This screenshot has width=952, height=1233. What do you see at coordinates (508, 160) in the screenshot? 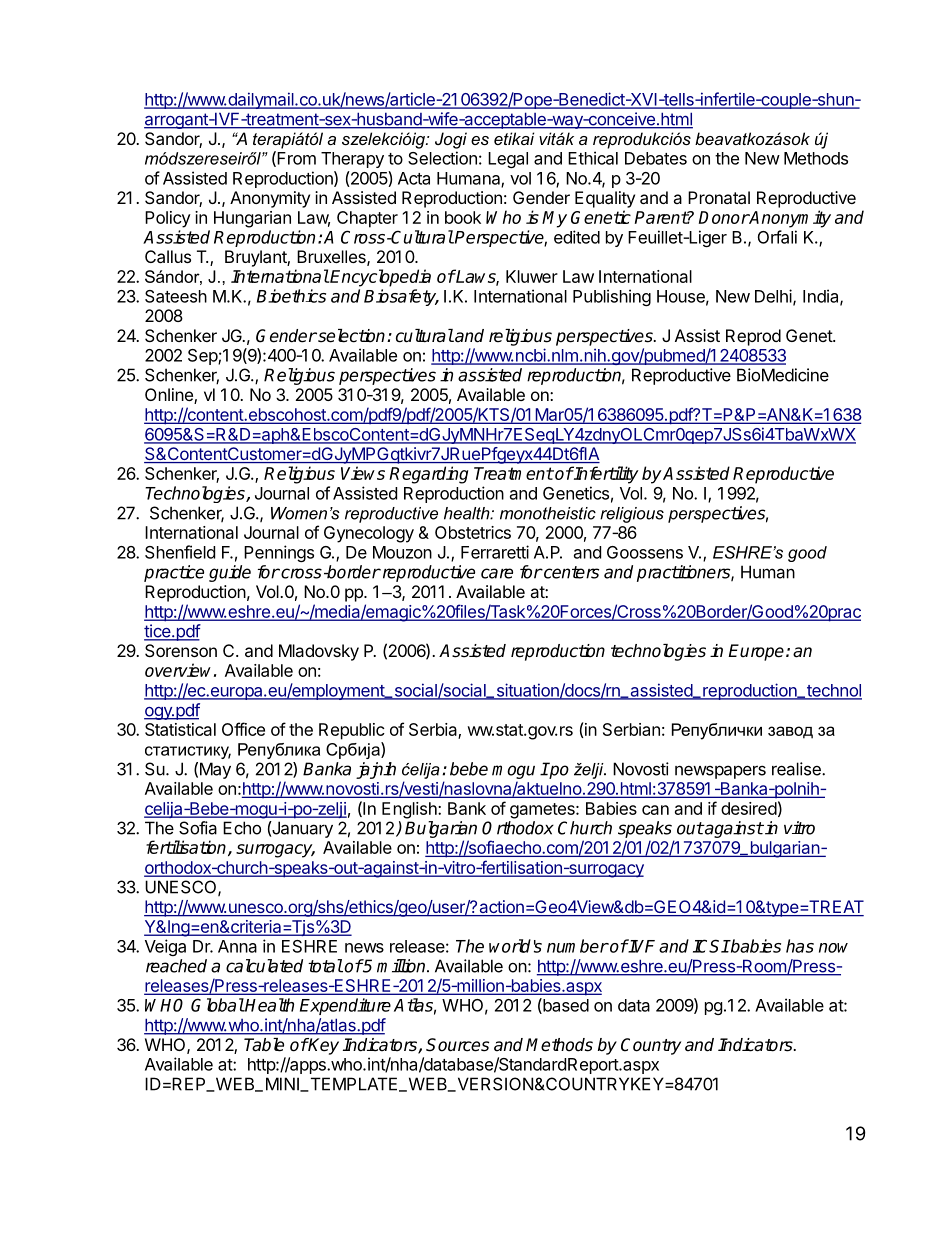
I see `Legal` at bounding box center [508, 160].
